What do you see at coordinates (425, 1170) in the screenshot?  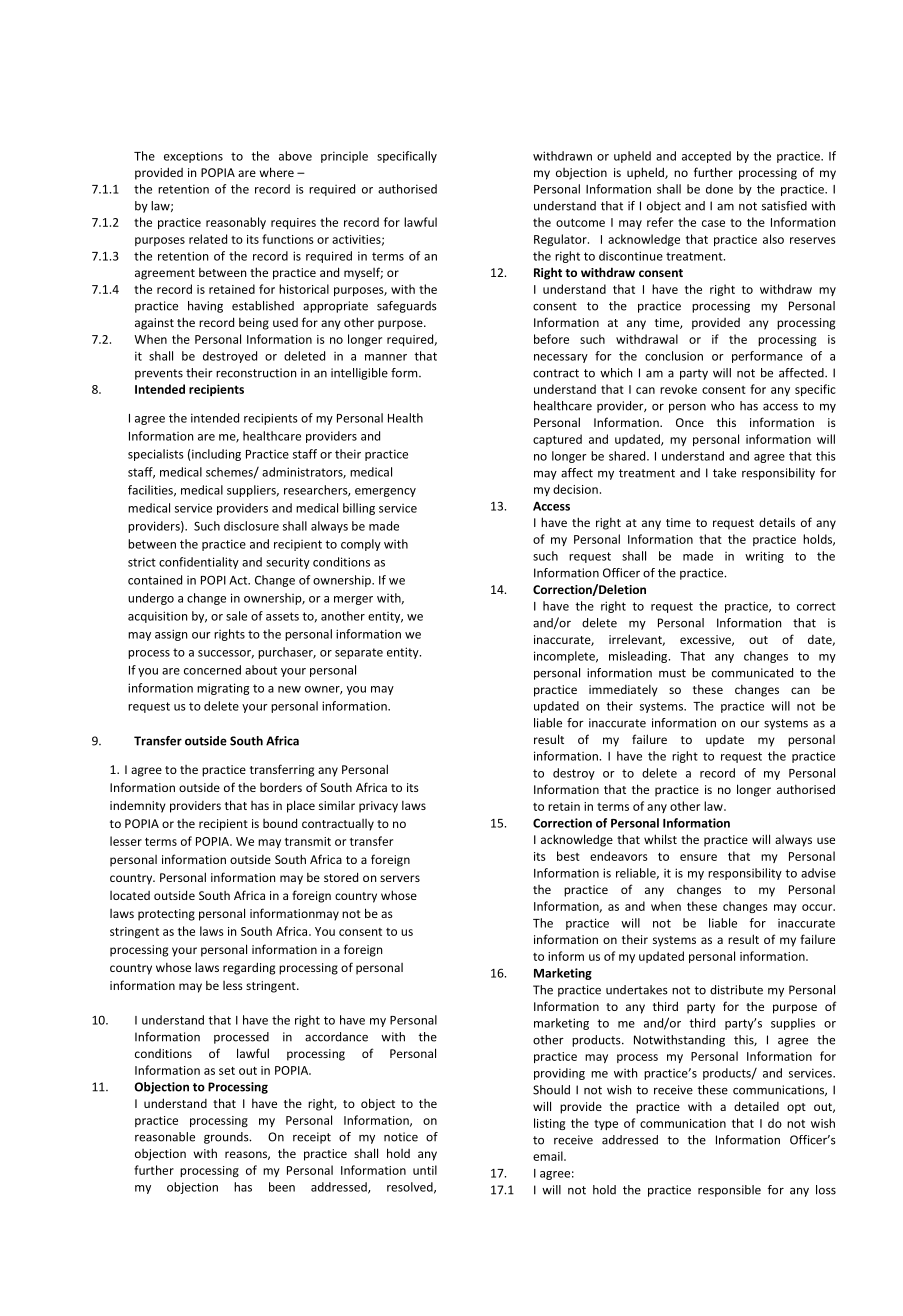 I see `until` at bounding box center [425, 1170].
